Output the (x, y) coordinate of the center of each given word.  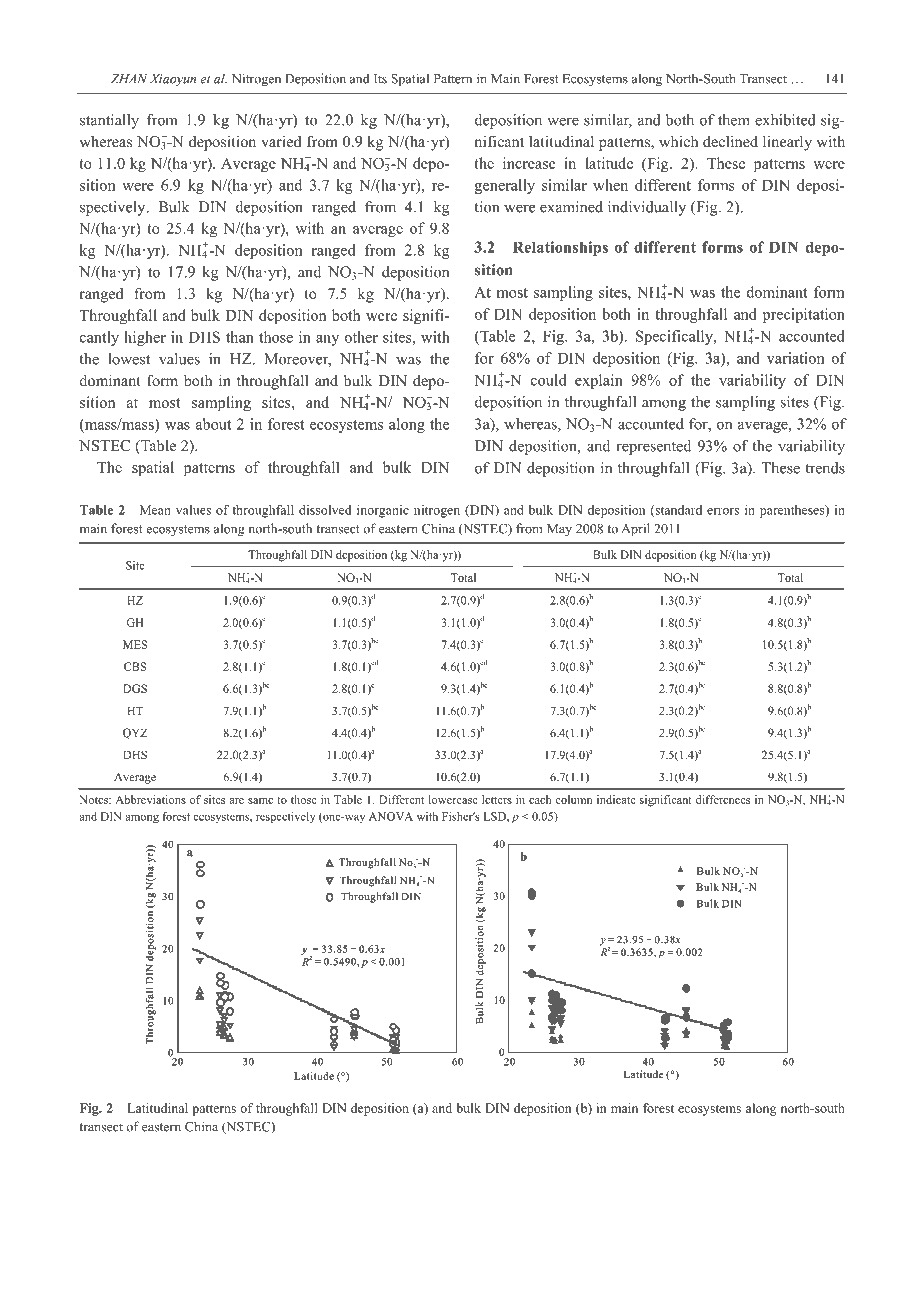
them (734, 120)
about (214, 424)
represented (653, 447)
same (260, 801)
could (549, 380)
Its (380, 79)
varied (281, 141)
